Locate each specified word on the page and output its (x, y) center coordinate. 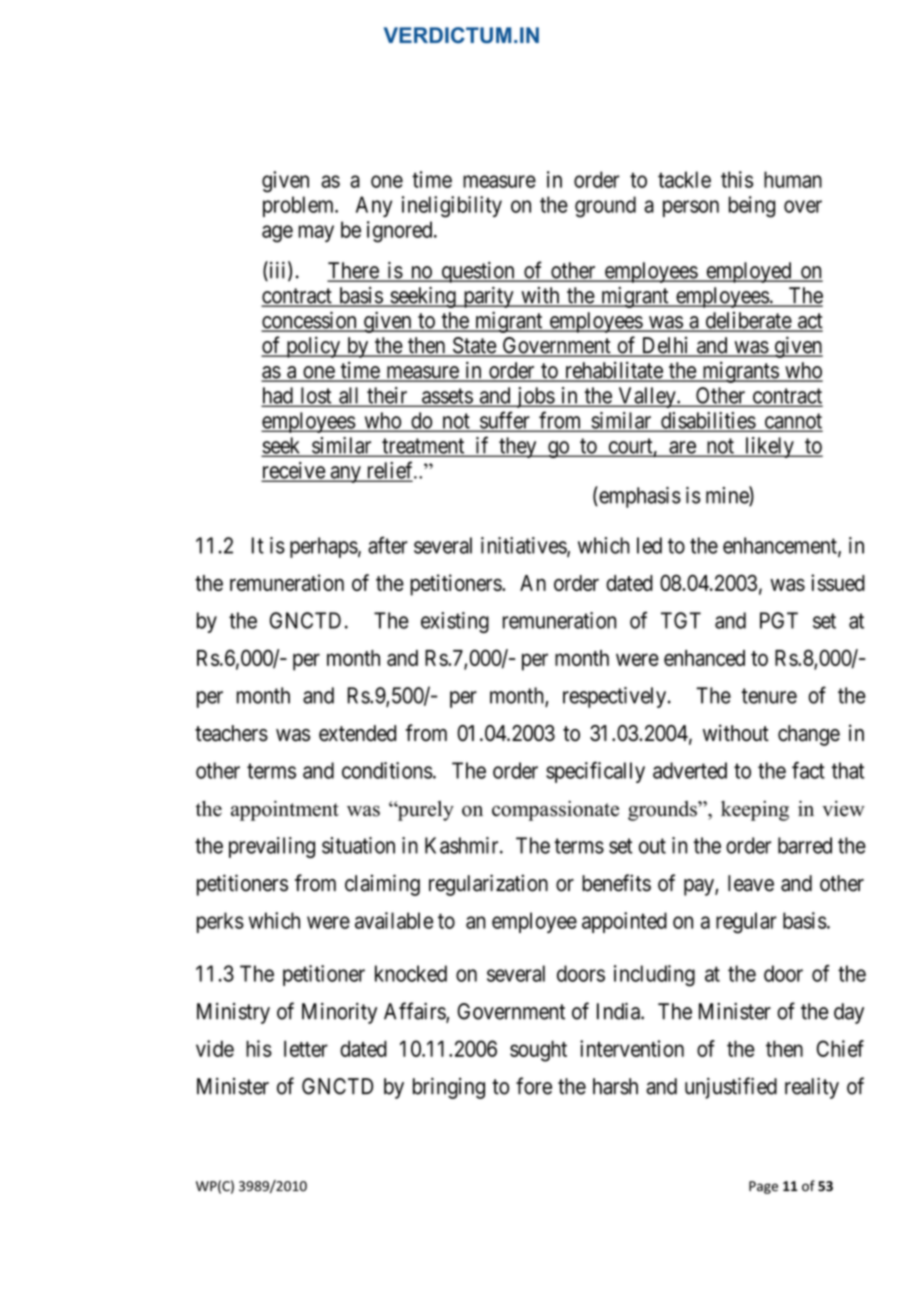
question (478, 272)
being (752, 207)
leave (751, 883)
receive (294, 471)
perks (220, 922)
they (518, 447)
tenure (769, 696)
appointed (624, 922)
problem (300, 206)
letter (306, 1048)
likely (769, 447)
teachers (231, 733)
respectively (614, 697)
